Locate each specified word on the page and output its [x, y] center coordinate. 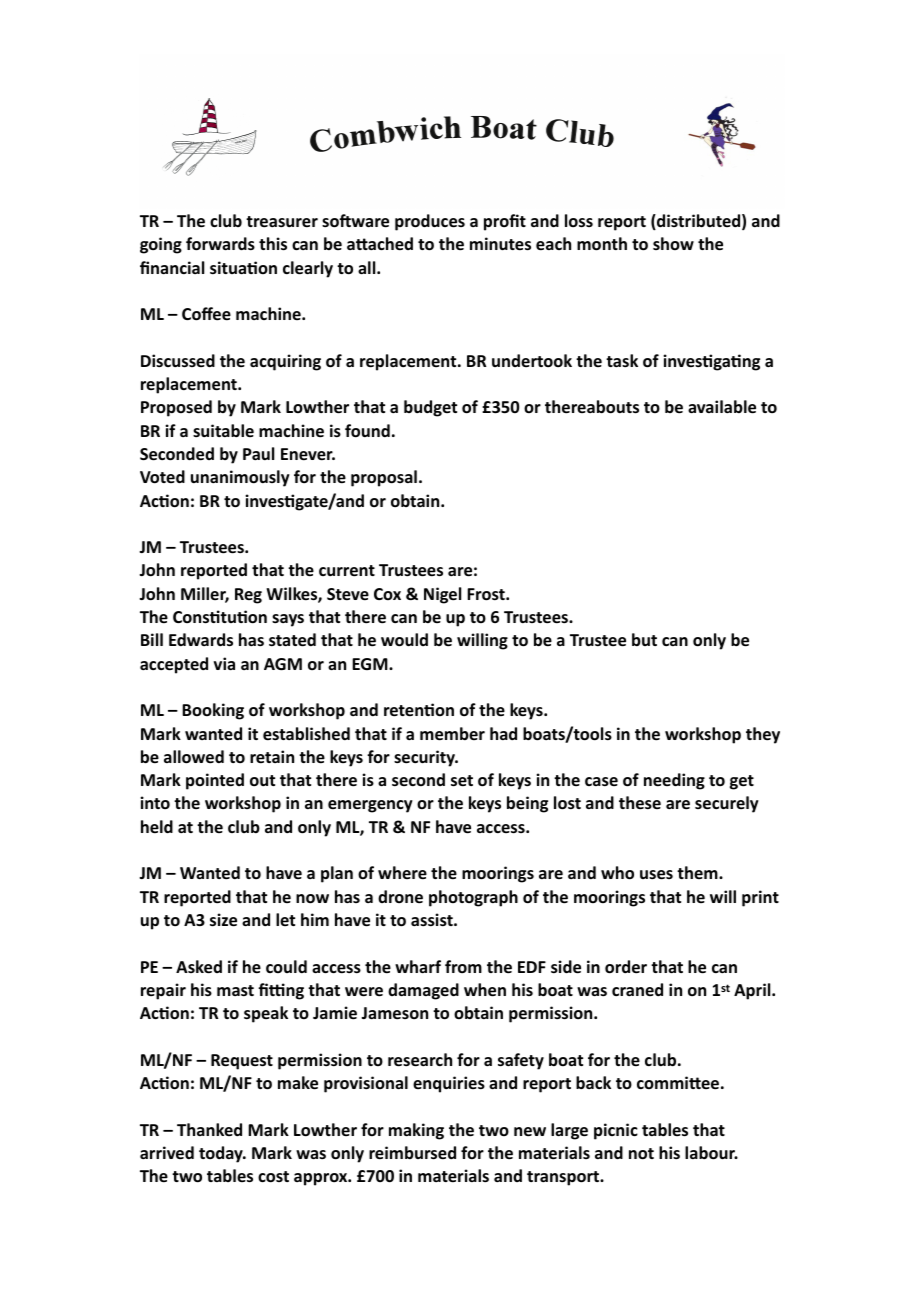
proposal [384, 478]
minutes [500, 244]
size [223, 920]
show [673, 243]
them [698, 872]
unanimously [240, 478]
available [722, 407]
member [452, 734]
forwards [220, 244]
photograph [473, 898]
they [763, 735]
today [222, 1154]
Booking [213, 711]
